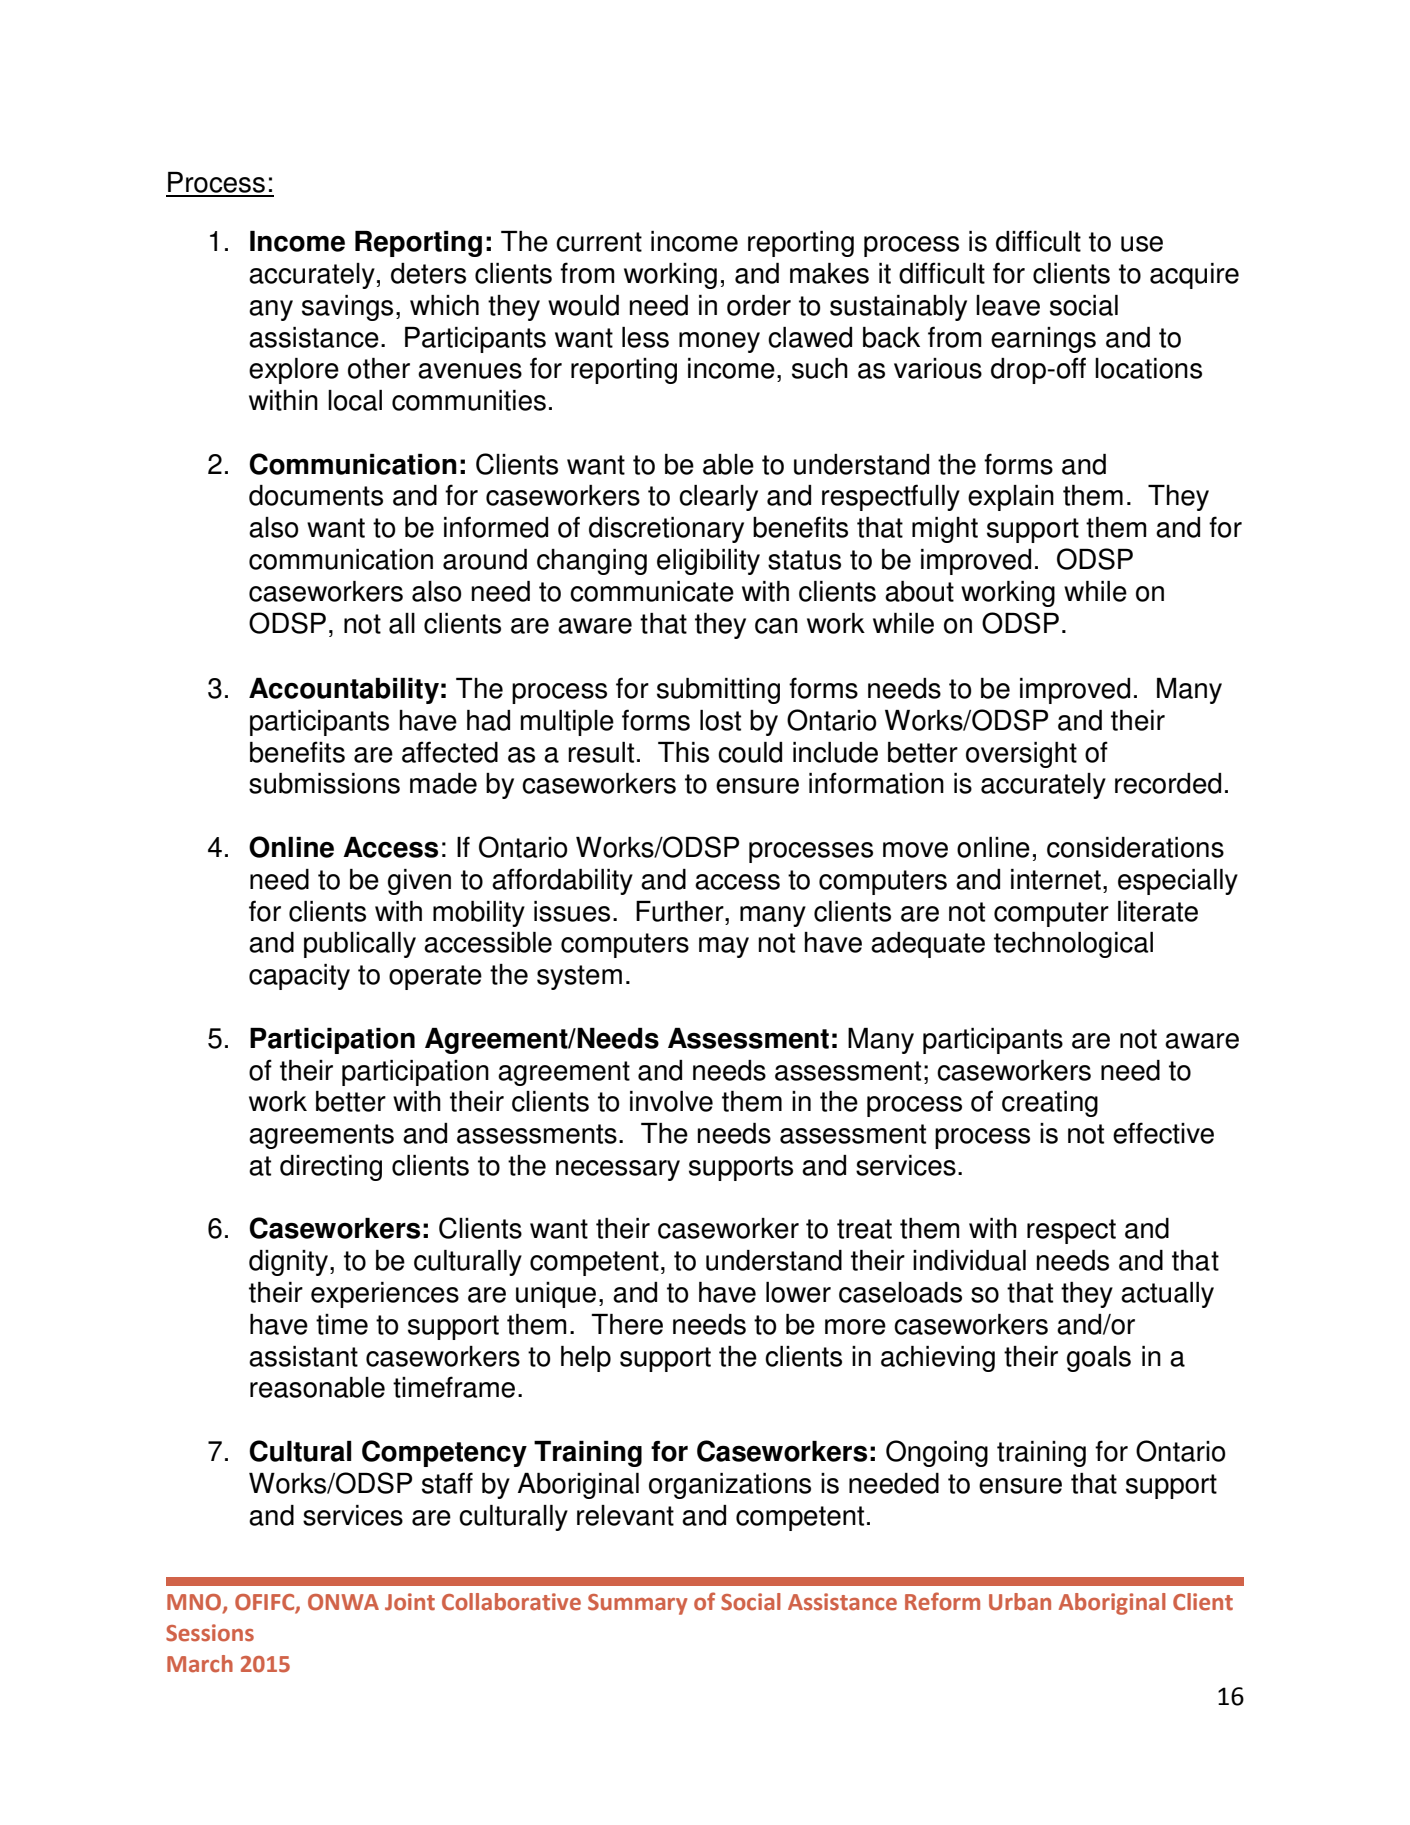  I want to click on Summary, so click(637, 1604).
